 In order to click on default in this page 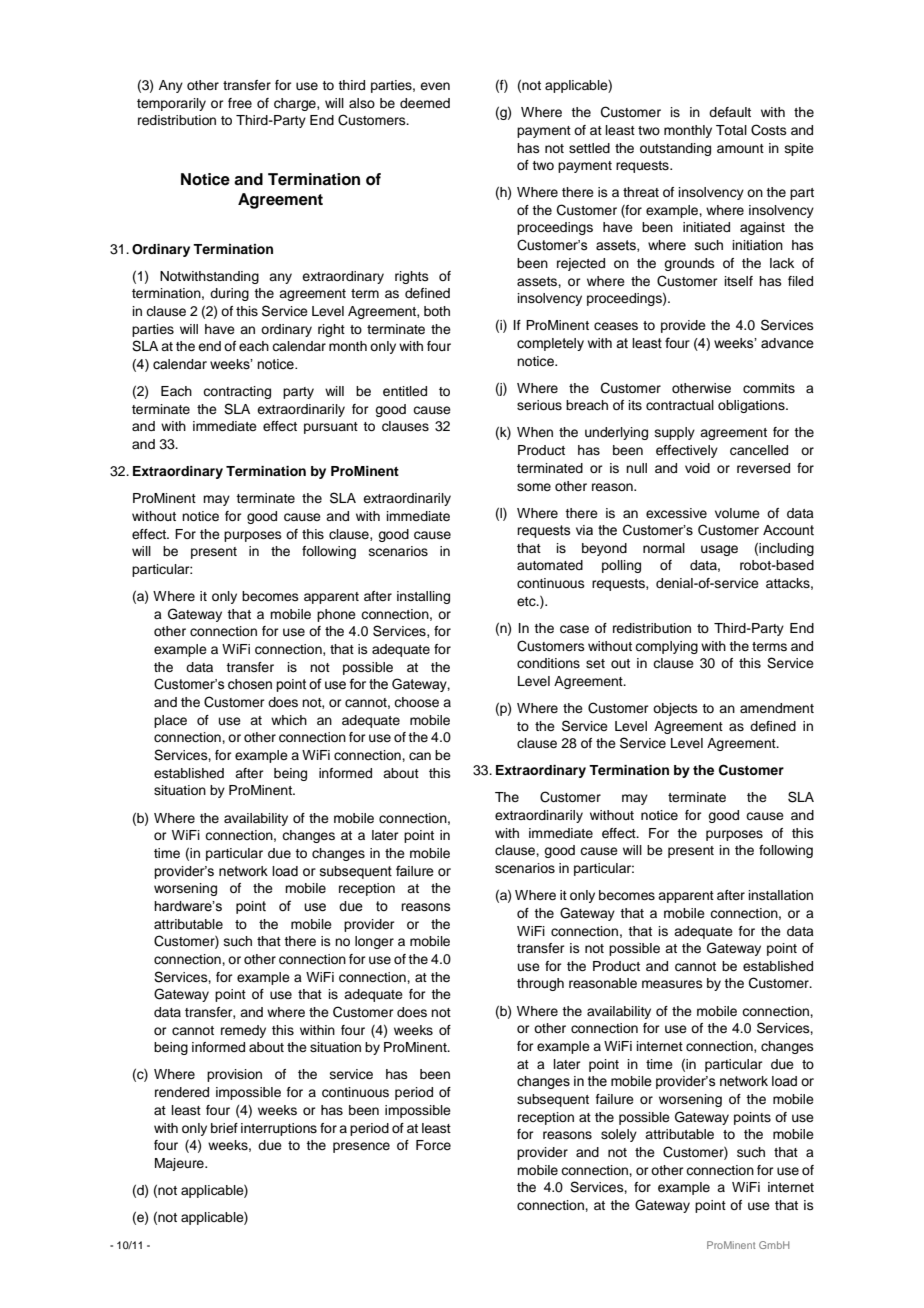, I will do `click(730, 112)`.
